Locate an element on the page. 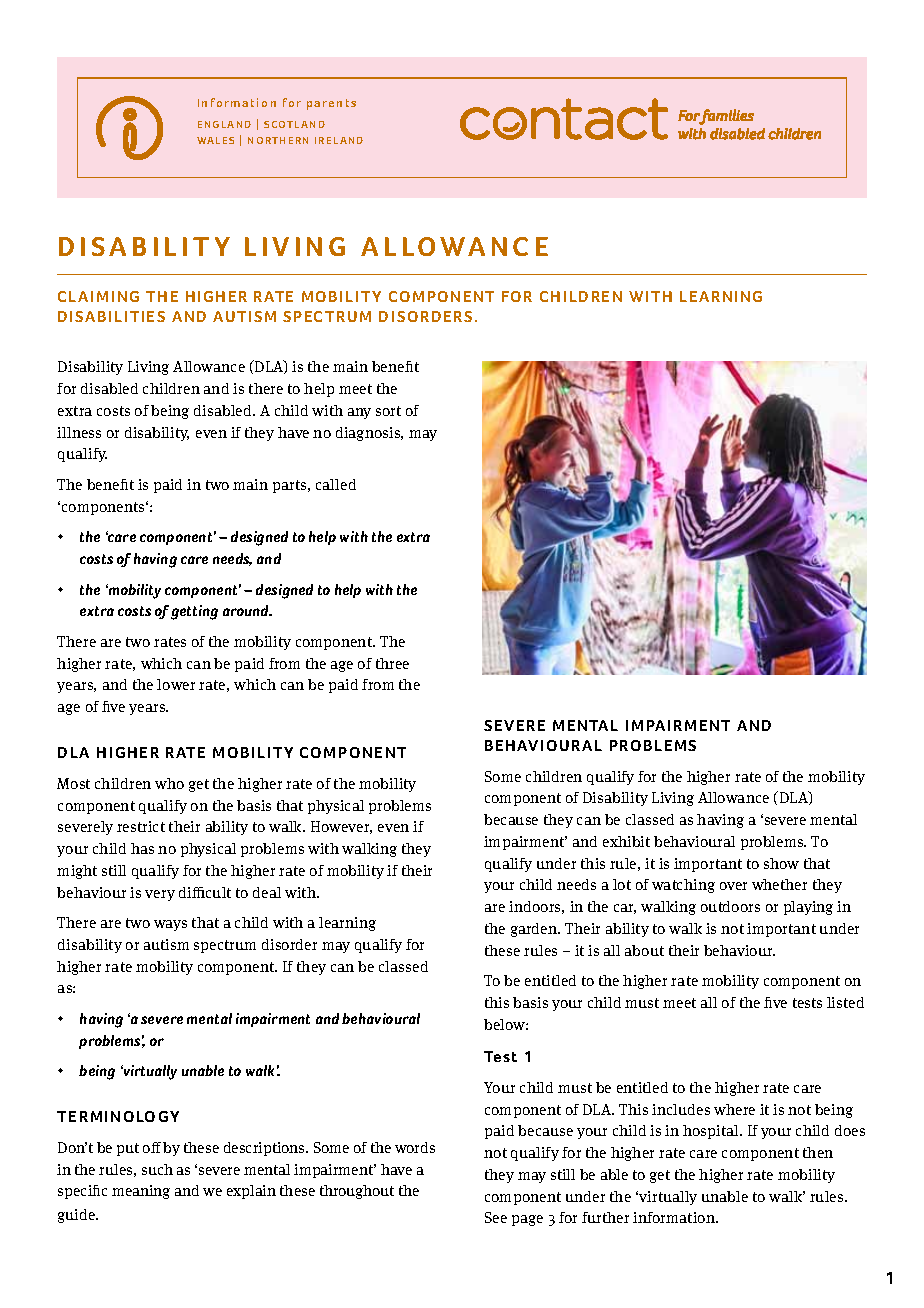 This image has height=1308, width=924. meaning is located at coordinates (141, 1192).
